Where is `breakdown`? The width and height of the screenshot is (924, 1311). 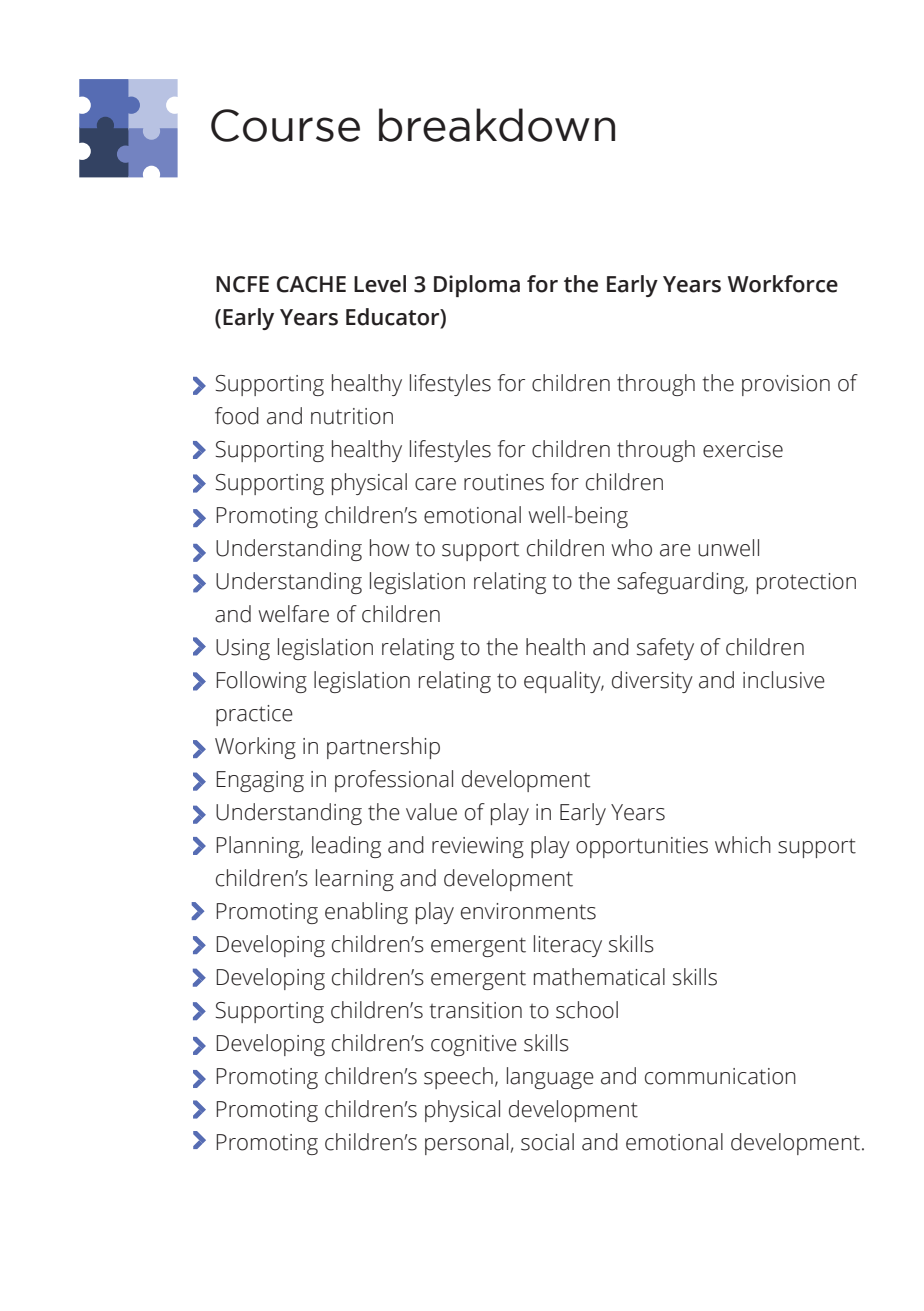 breakdown is located at coordinates (497, 125).
